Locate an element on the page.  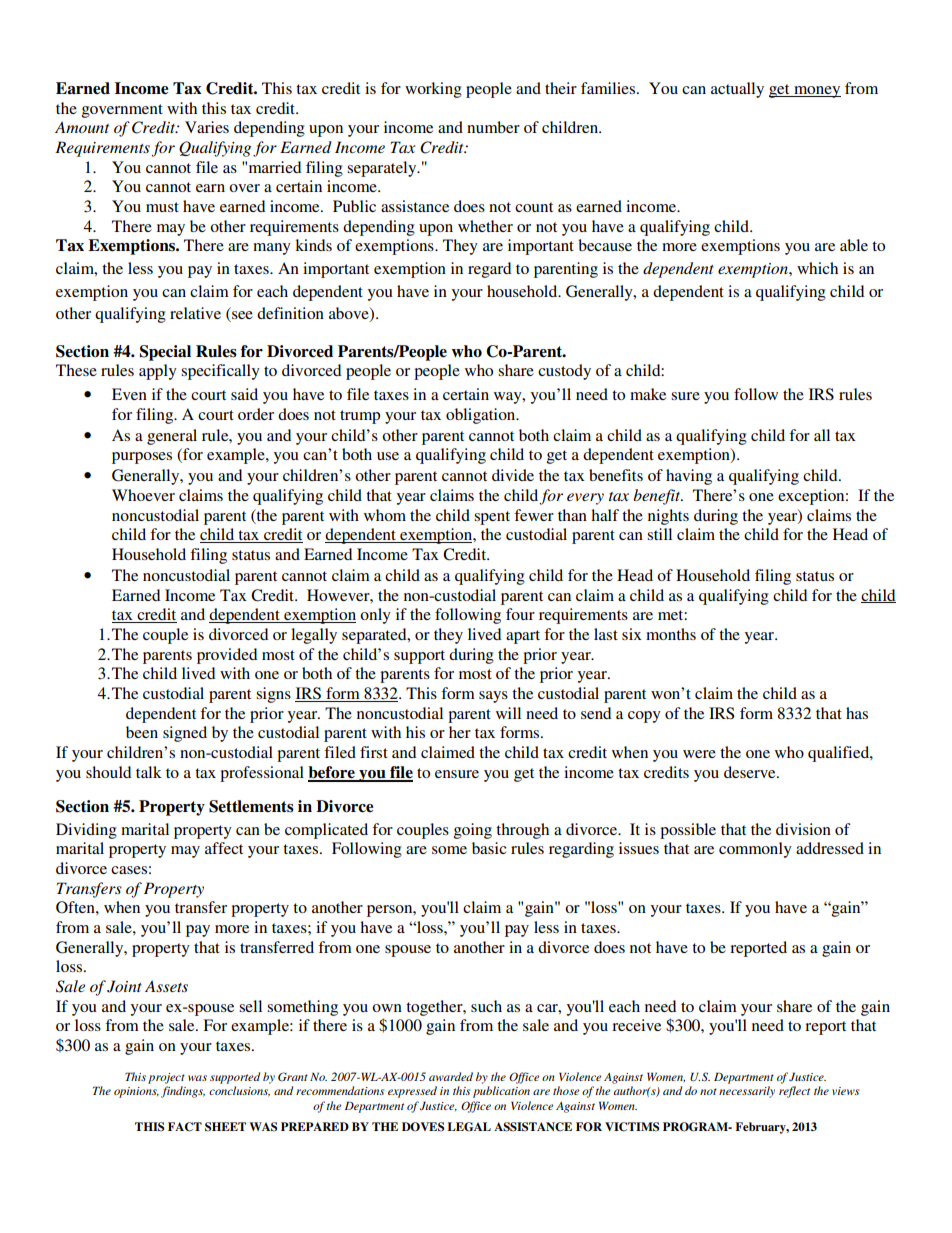
four is located at coordinates (520, 614).
